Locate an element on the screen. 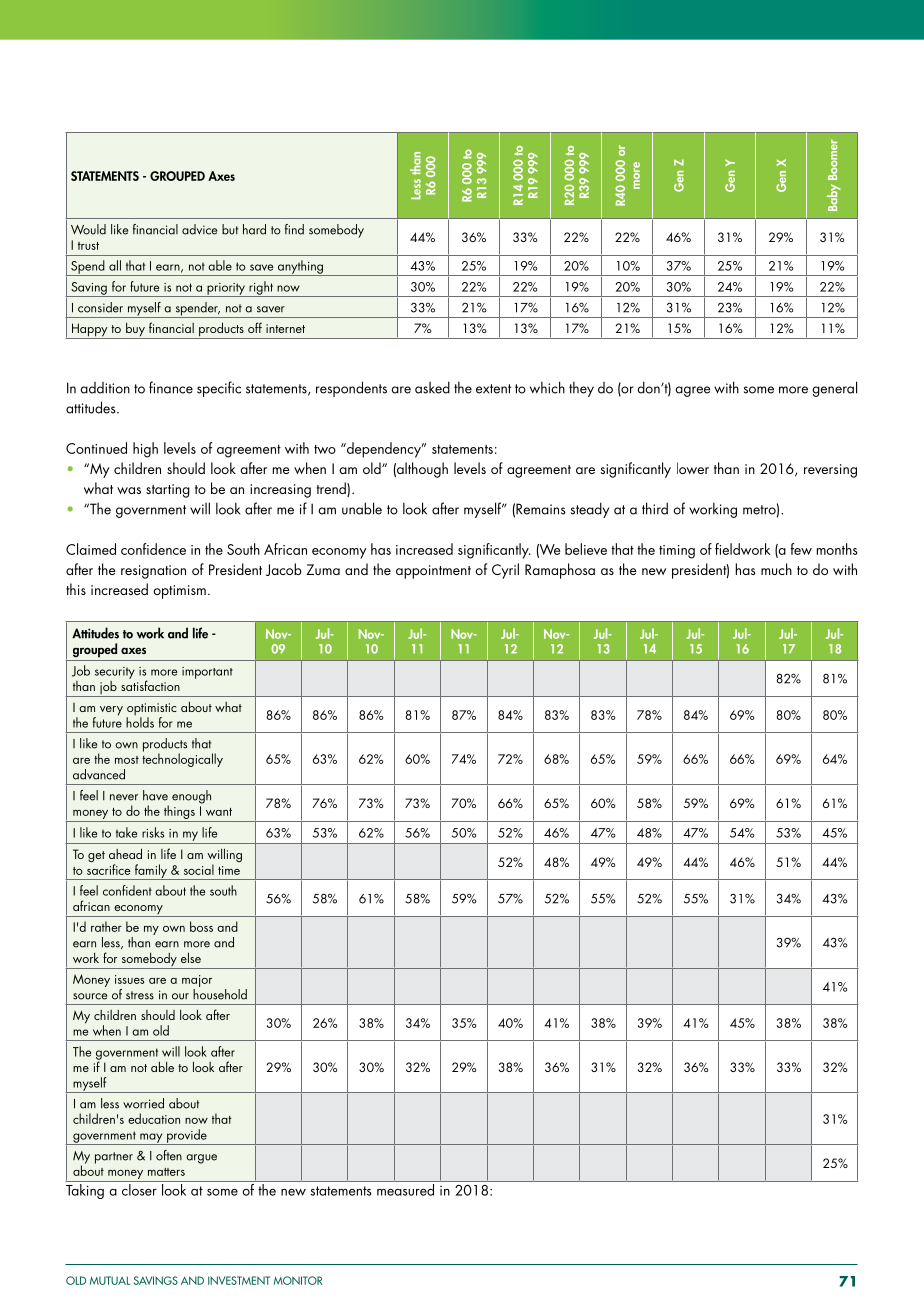 This screenshot has width=924, height=1308. anything is located at coordinates (301, 268).
